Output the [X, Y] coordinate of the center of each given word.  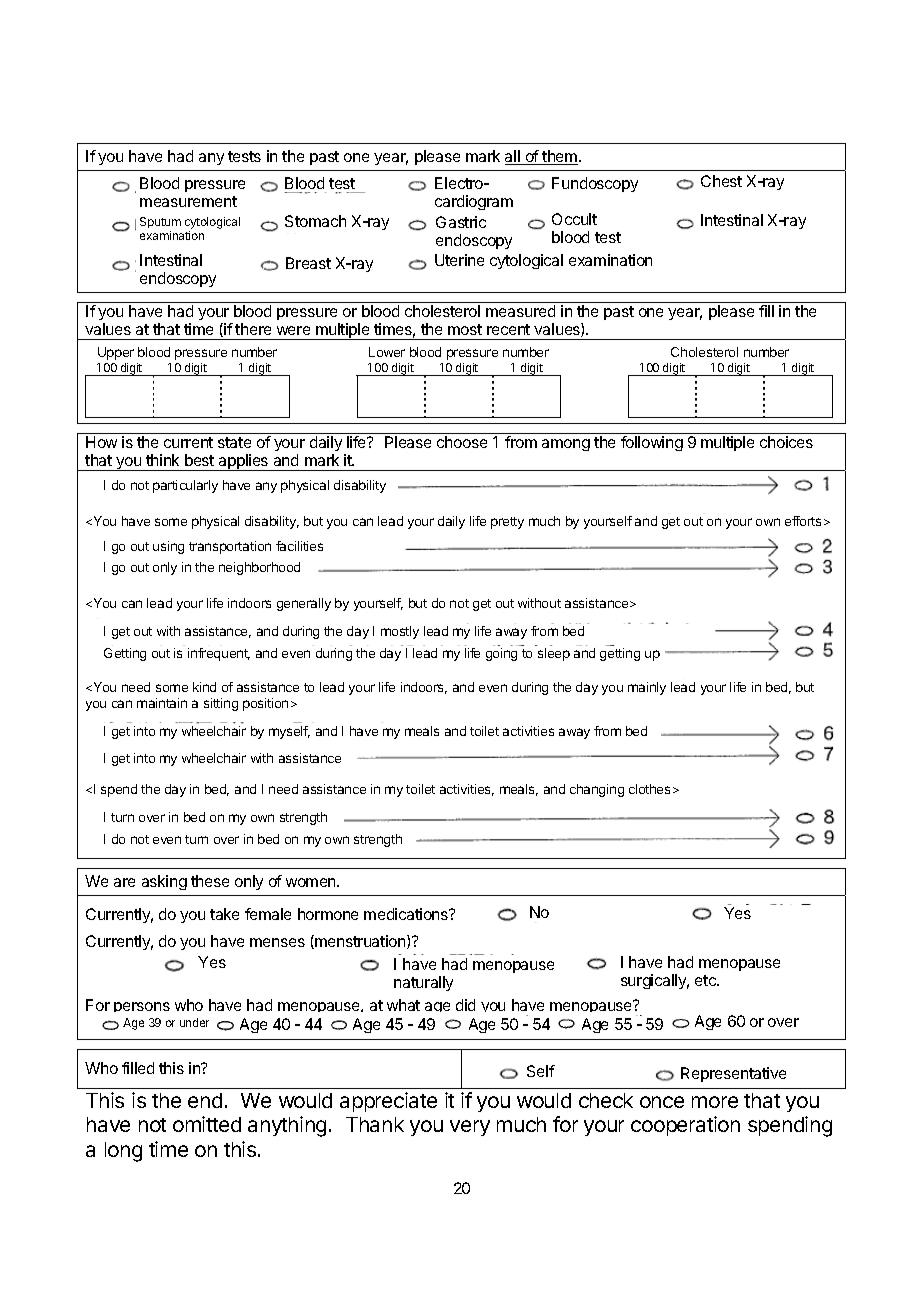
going [501, 654]
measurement [188, 201]
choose [462, 442]
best [199, 460]
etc [706, 980]
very [470, 1128]
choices [786, 442]
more [715, 1102]
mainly [647, 688]
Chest [721, 181]
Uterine [459, 260]
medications [407, 914]
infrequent [219, 654]
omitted [207, 1124]
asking [164, 882]
